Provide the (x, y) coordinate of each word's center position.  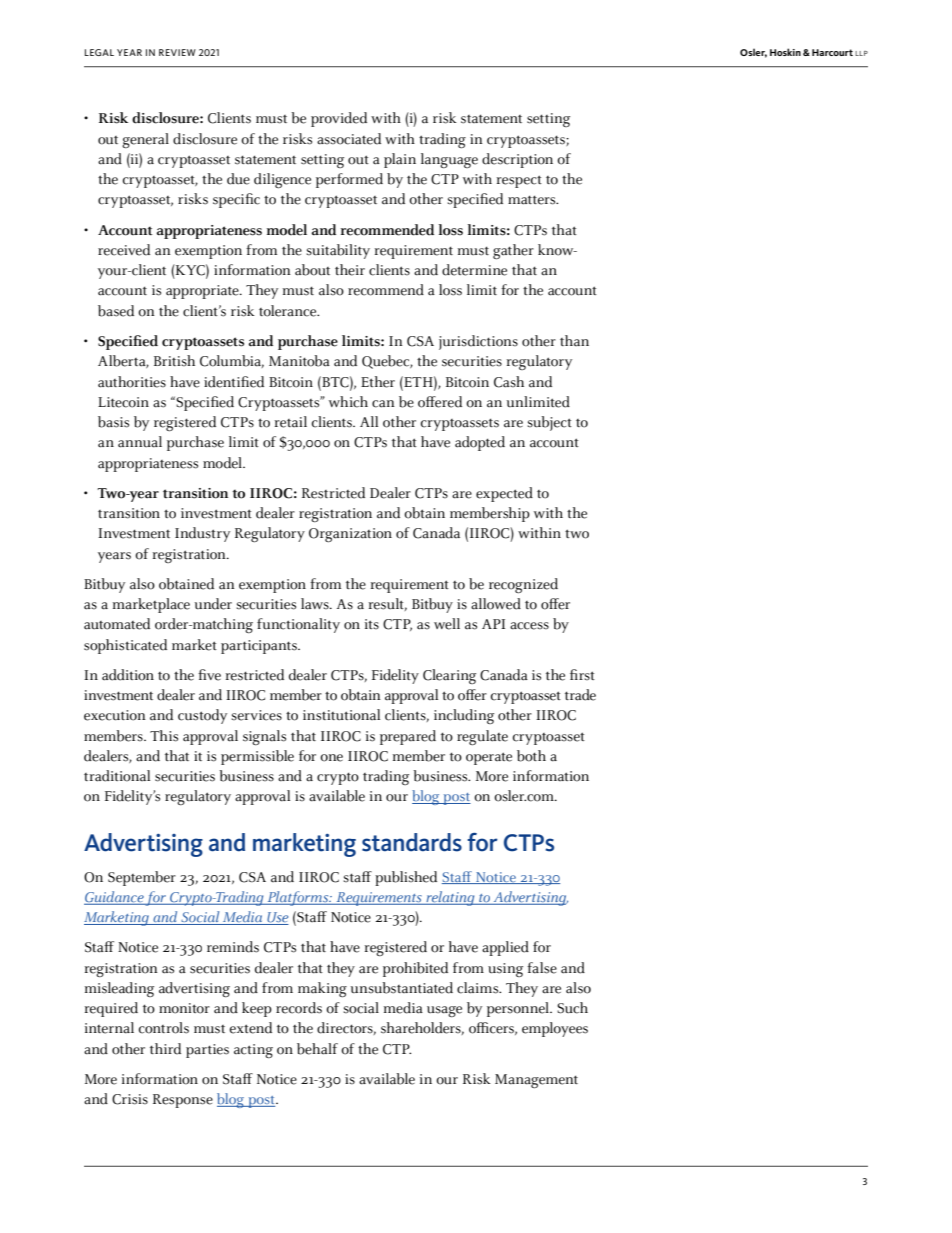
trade (580, 695)
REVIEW (177, 52)
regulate (482, 738)
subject (549, 423)
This (164, 736)
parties (207, 1051)
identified (234, 382)
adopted (480, 443)
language (449, 160)
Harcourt (832, 52)
